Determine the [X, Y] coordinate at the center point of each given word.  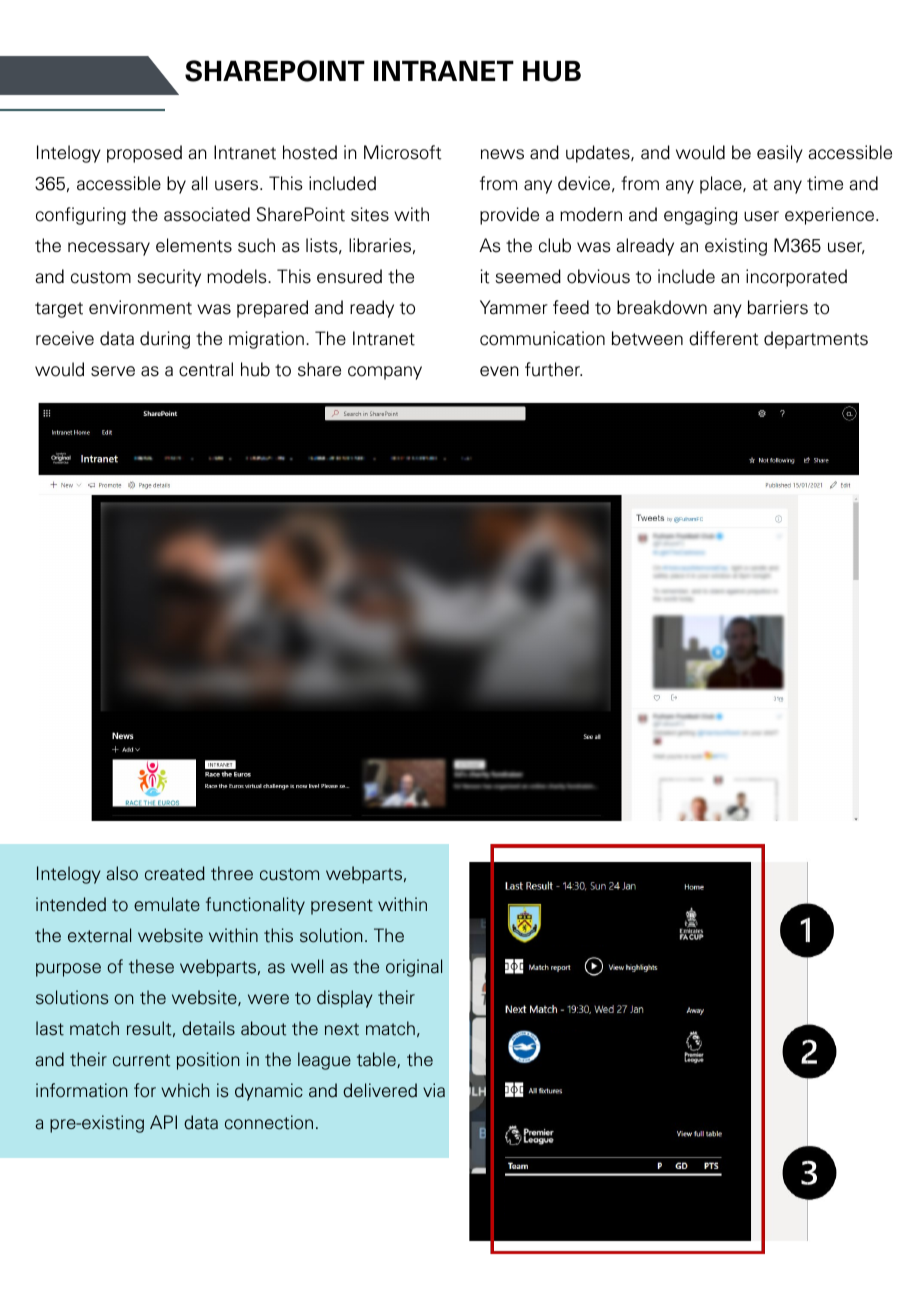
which [185, 1090]
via [434, 1090]
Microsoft [402, 152]
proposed [144, 154]
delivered [380, 1090]
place [722, 185]
